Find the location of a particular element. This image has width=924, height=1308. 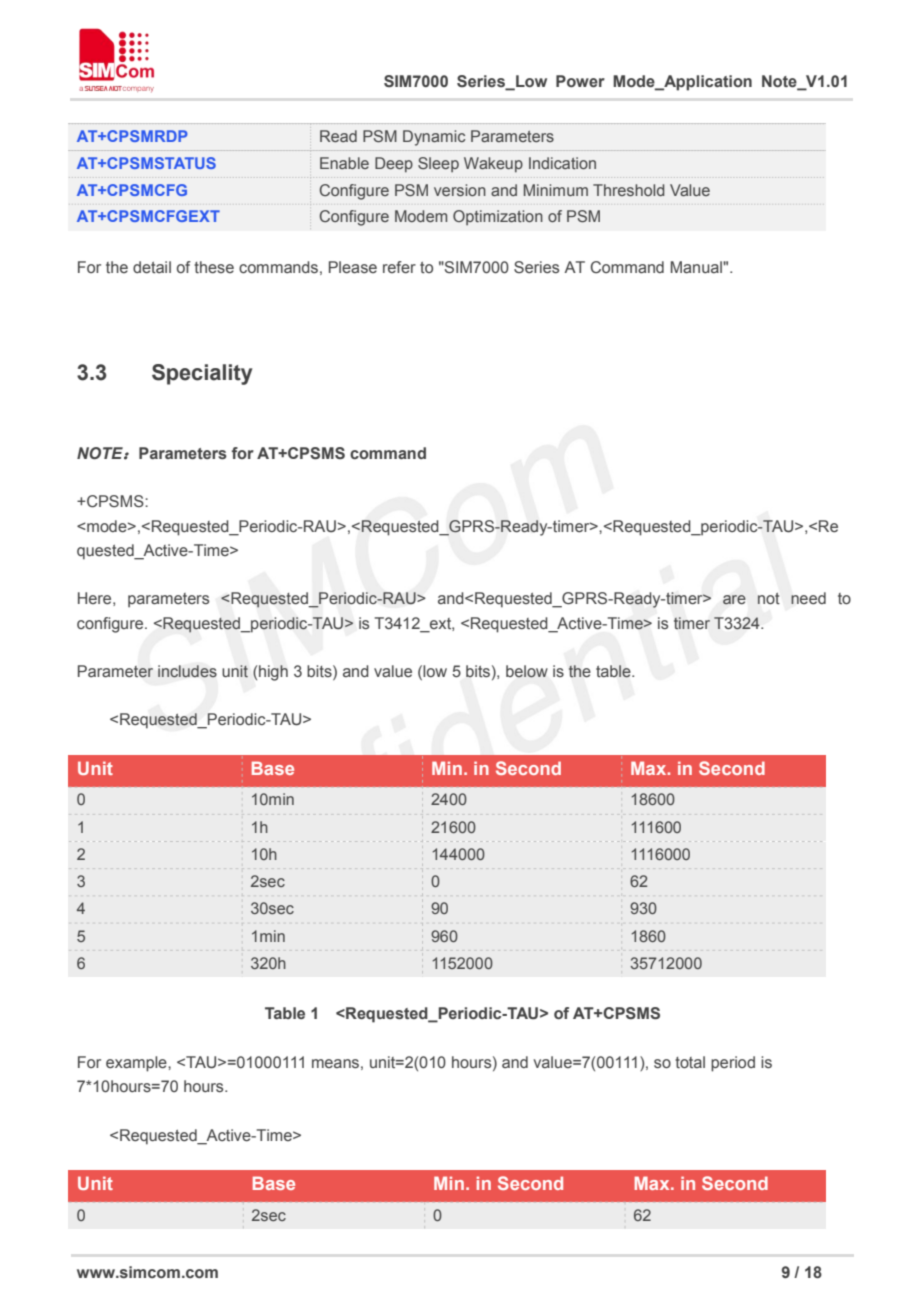

need is located at coordinates (808, 598).
